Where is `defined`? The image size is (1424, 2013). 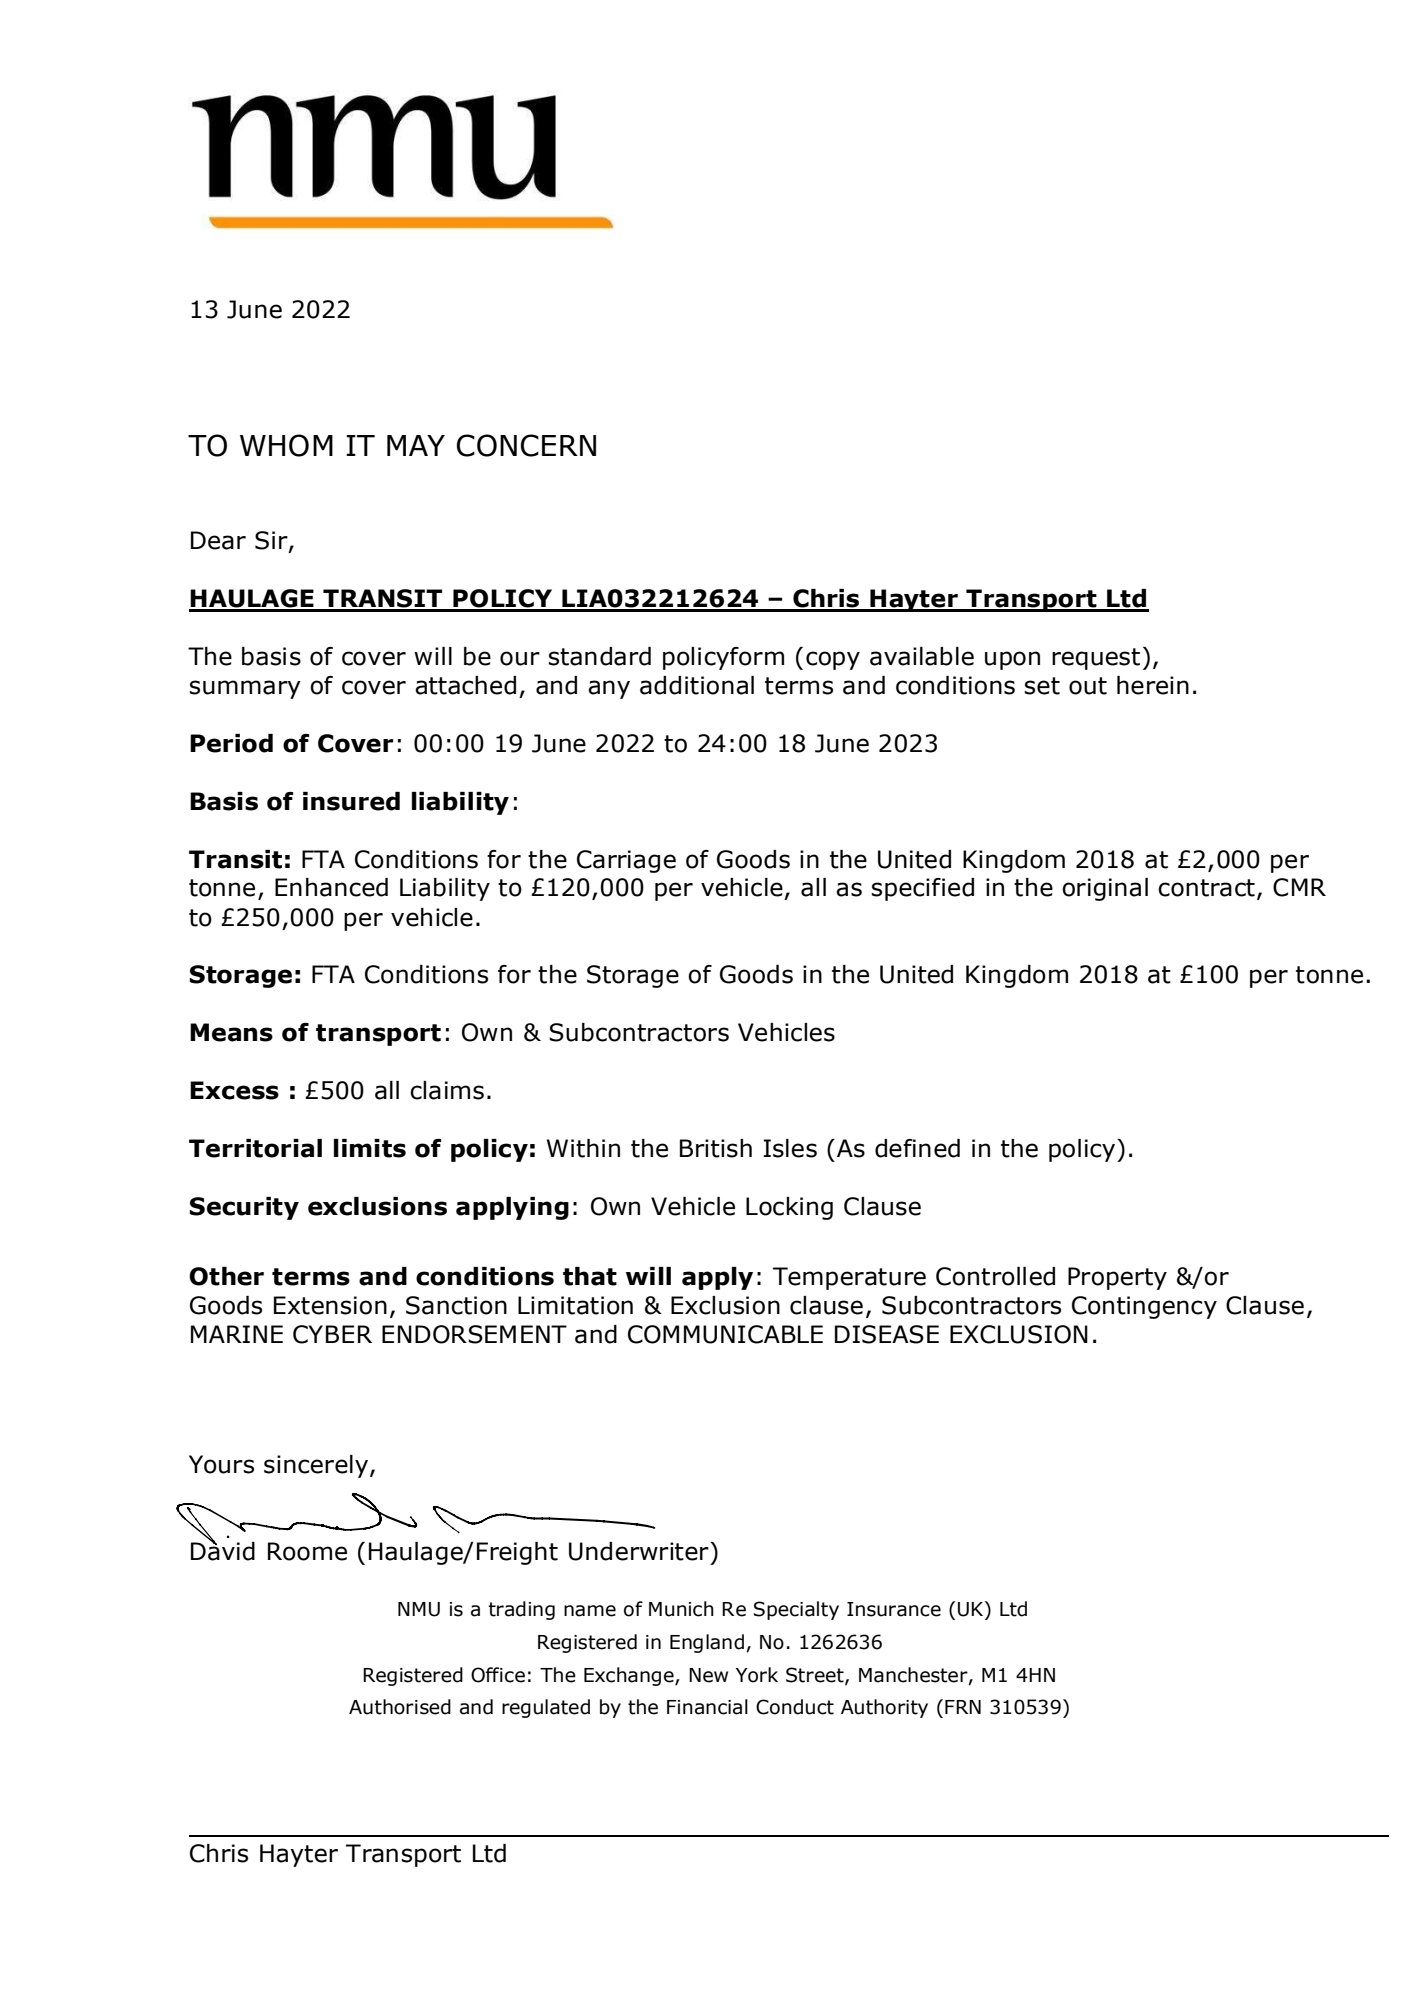
defined is located at coordinates (917, 1148).
